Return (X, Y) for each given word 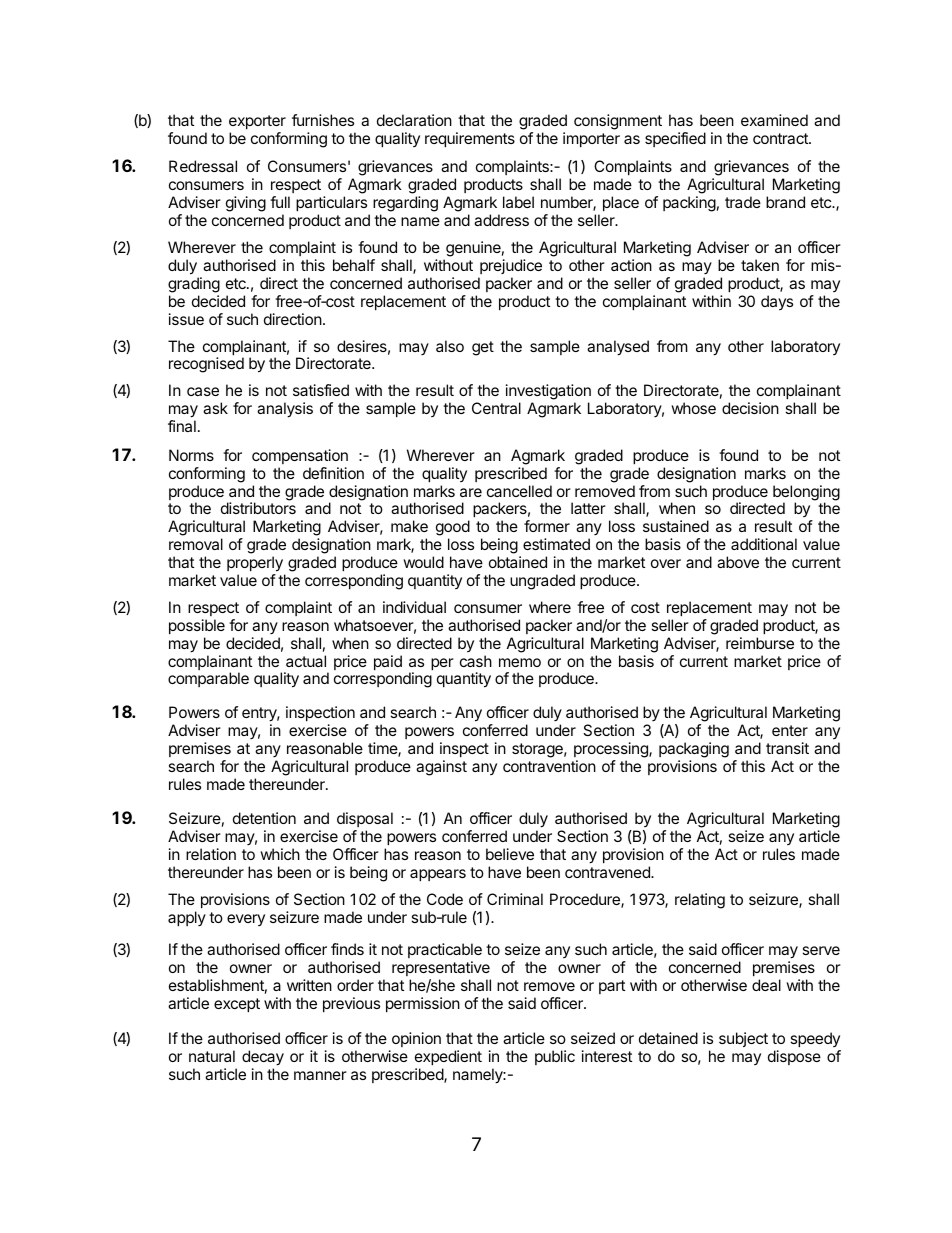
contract (781, 138)
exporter (257, 122)
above (738, 562)
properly (255, 564)
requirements (470, 139)
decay (263, 1059)
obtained (518, 562)
